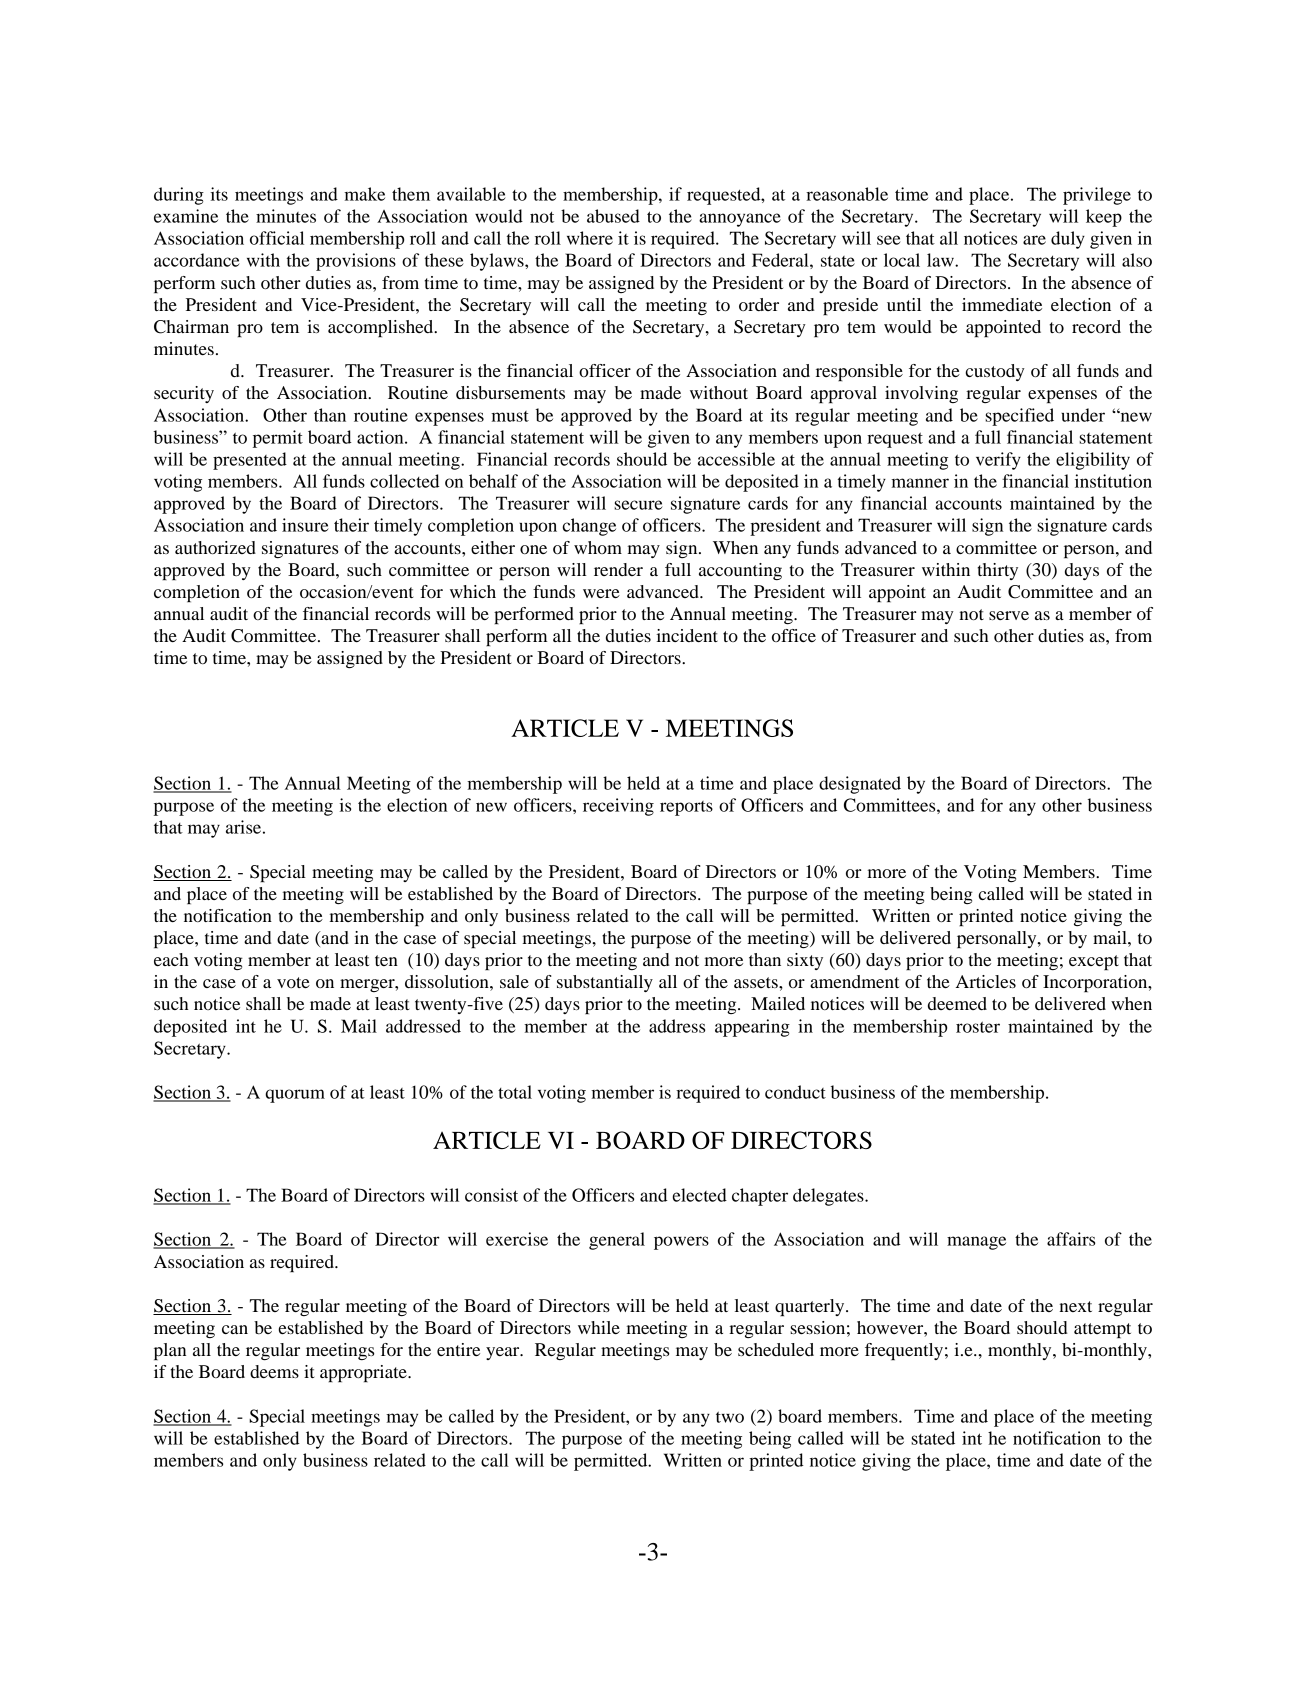 This page has width=1306, height=1690. What do you see at coordinates (215, 547) in the page?
I see `authorized` at bounding box center [215, 547].
